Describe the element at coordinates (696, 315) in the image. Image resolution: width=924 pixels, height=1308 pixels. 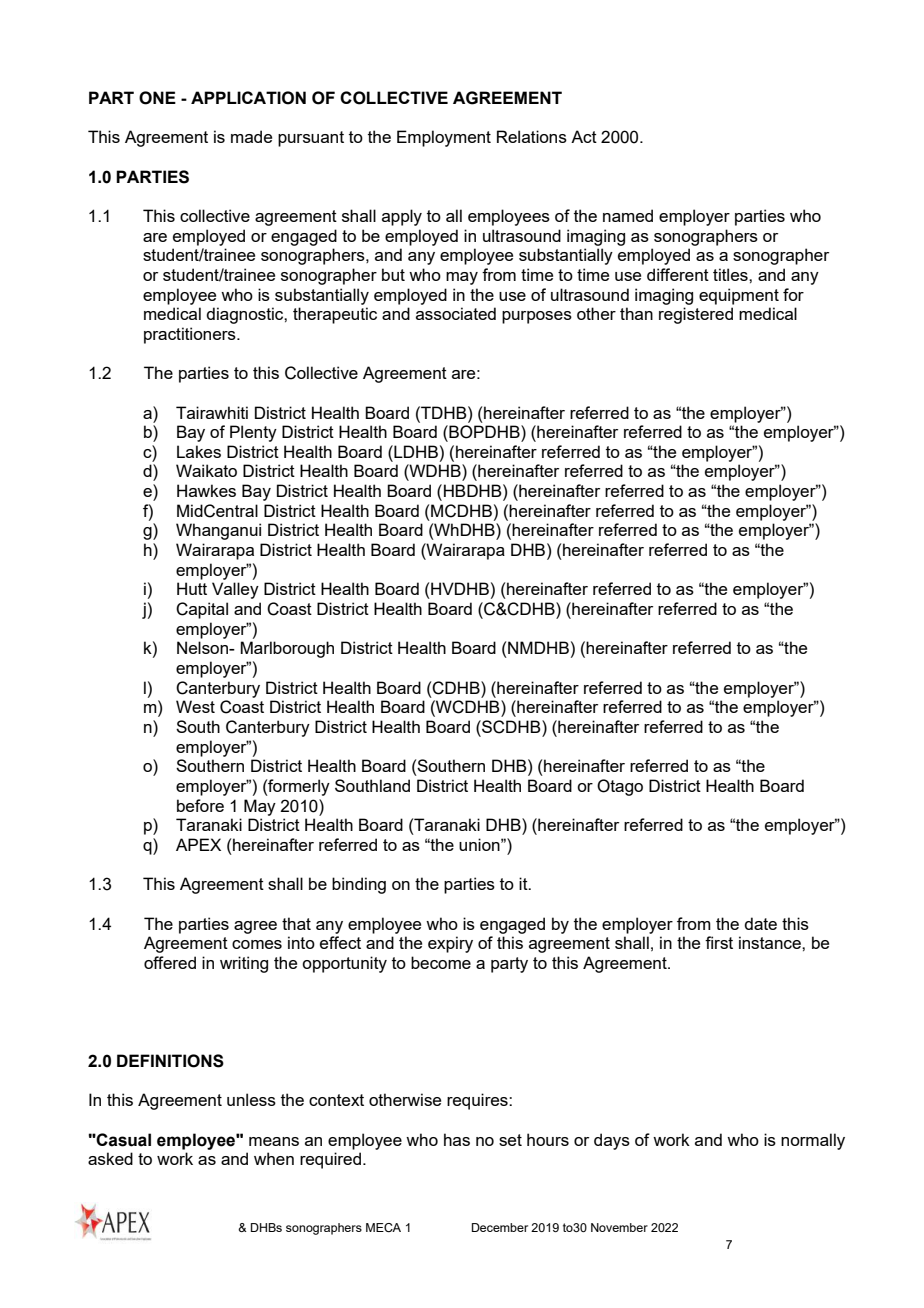
I see `registered` at that location.
